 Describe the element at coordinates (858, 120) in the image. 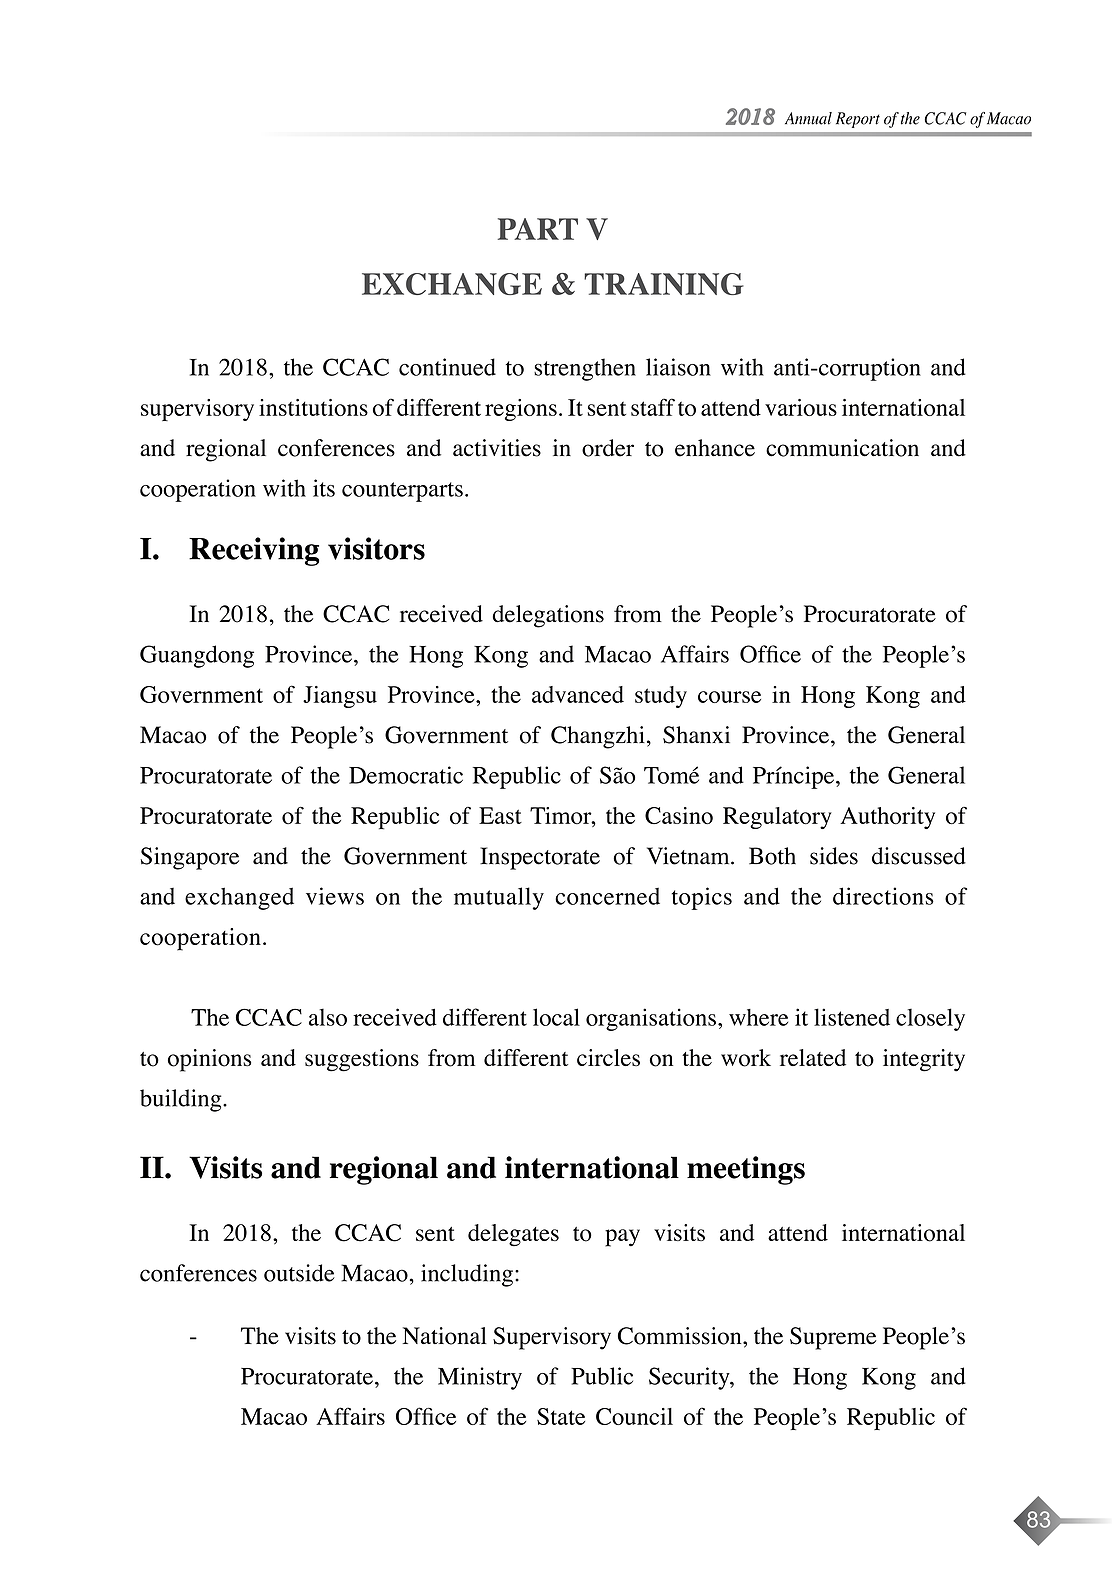

I see `Report` at that location.
